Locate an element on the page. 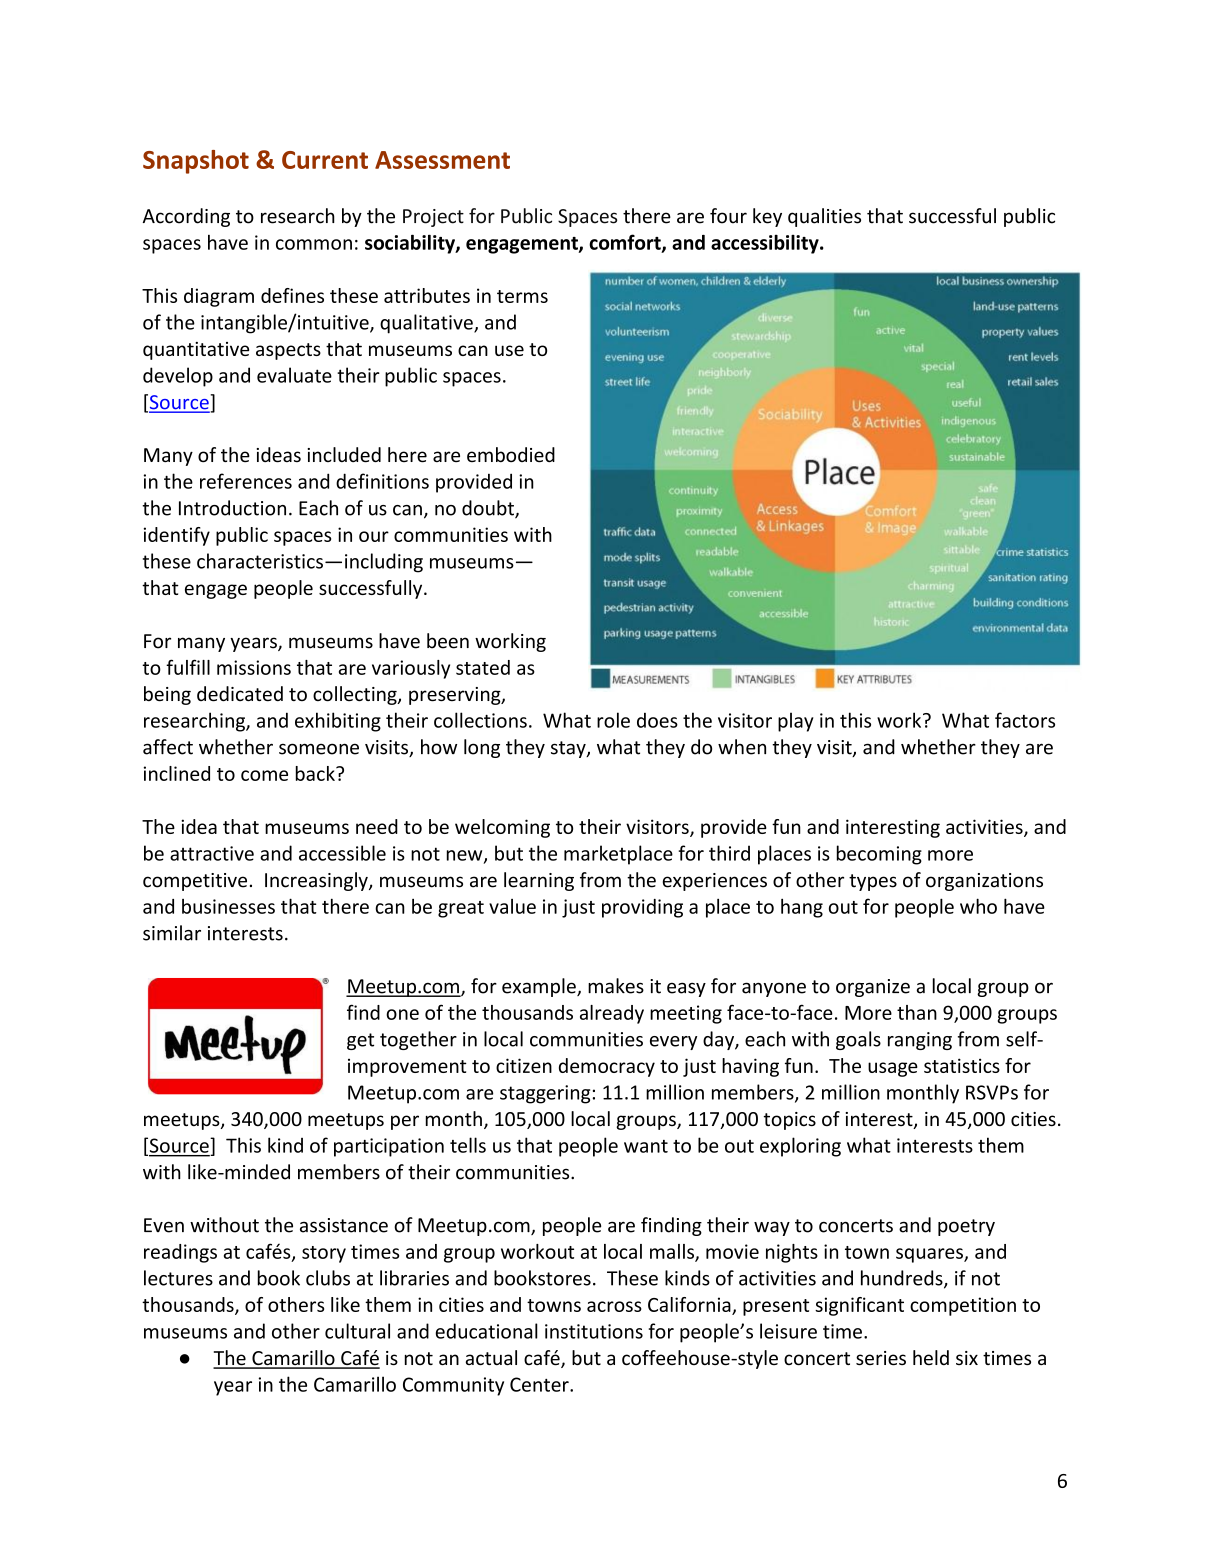 The height and width of the image is (1566, 1210). qualities is located at coordinates (824, 217).
